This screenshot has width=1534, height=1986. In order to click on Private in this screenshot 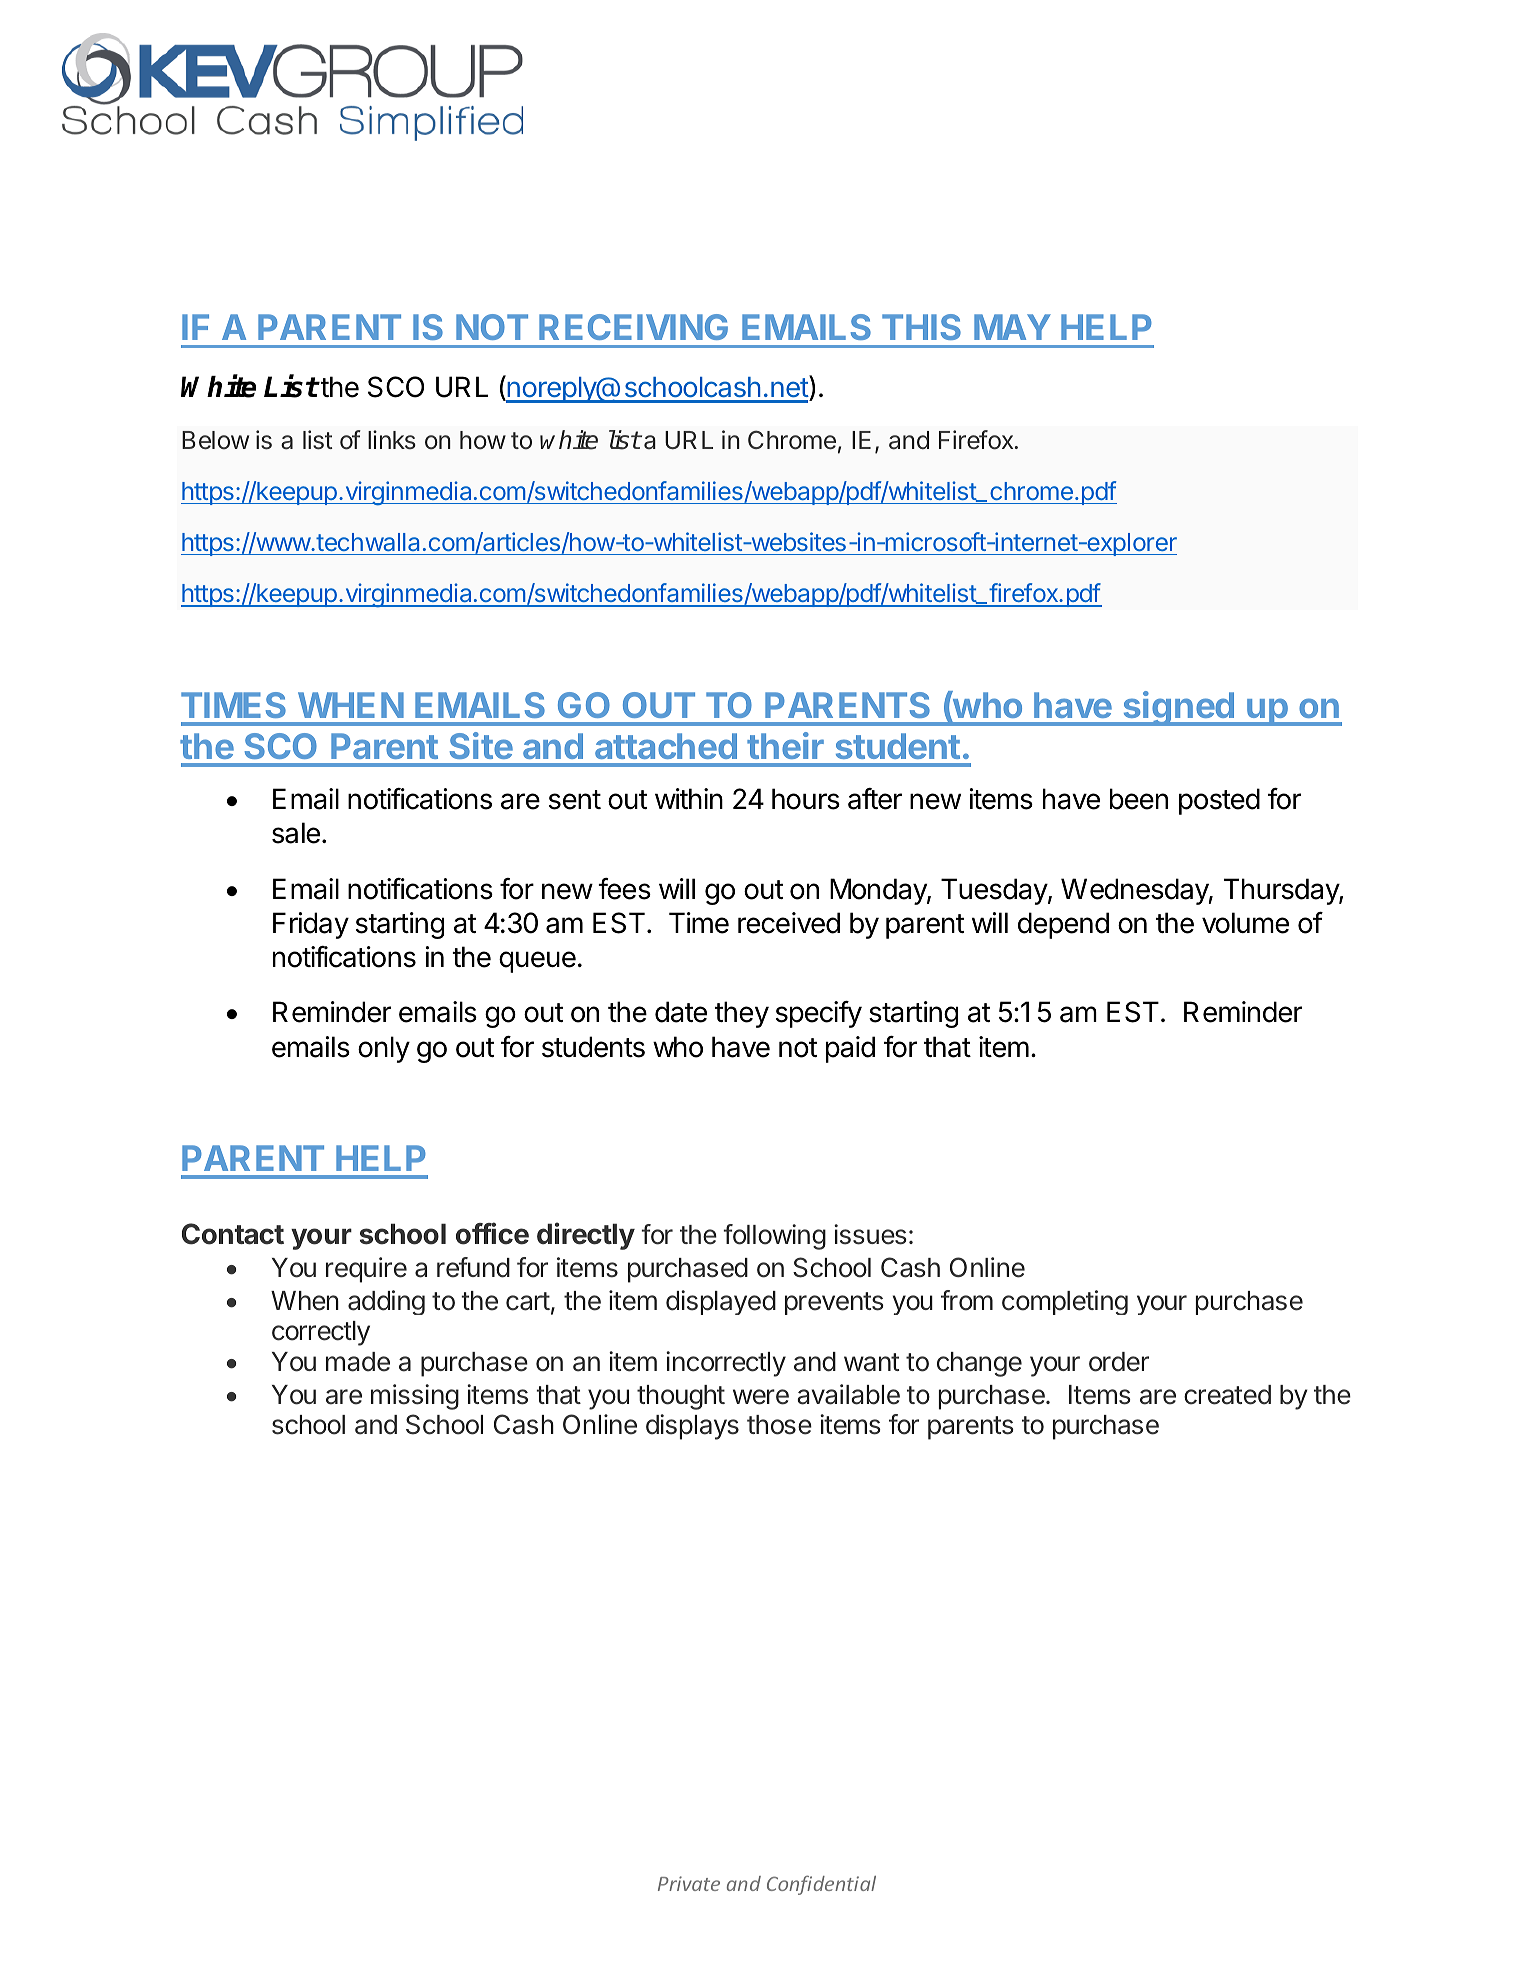, I will do `click(689, 1883)`.
